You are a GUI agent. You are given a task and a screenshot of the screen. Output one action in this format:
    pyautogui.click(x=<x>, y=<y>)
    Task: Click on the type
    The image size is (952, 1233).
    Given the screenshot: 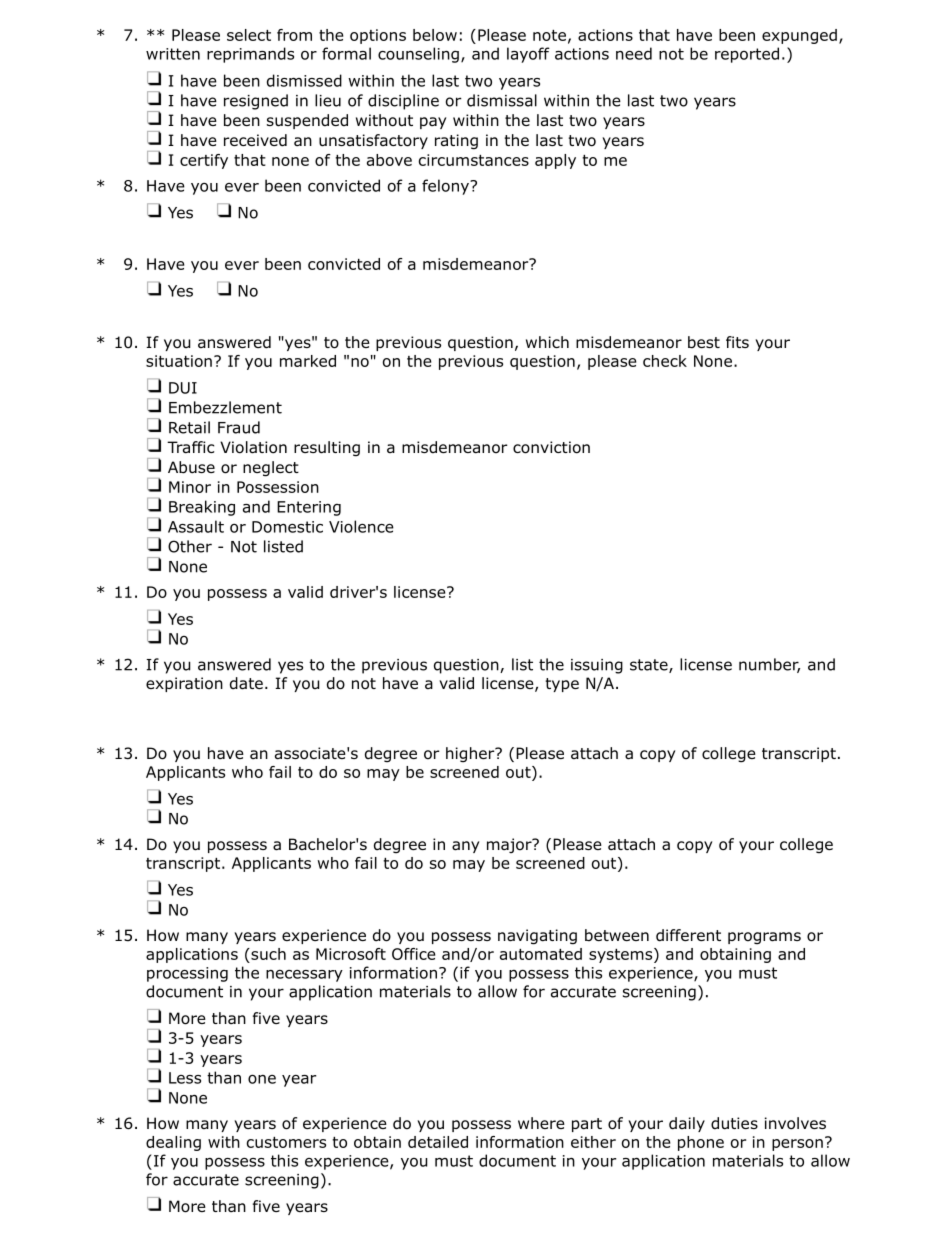 What is the action you would take?
    pyautogui.click(x=562, y=685)
